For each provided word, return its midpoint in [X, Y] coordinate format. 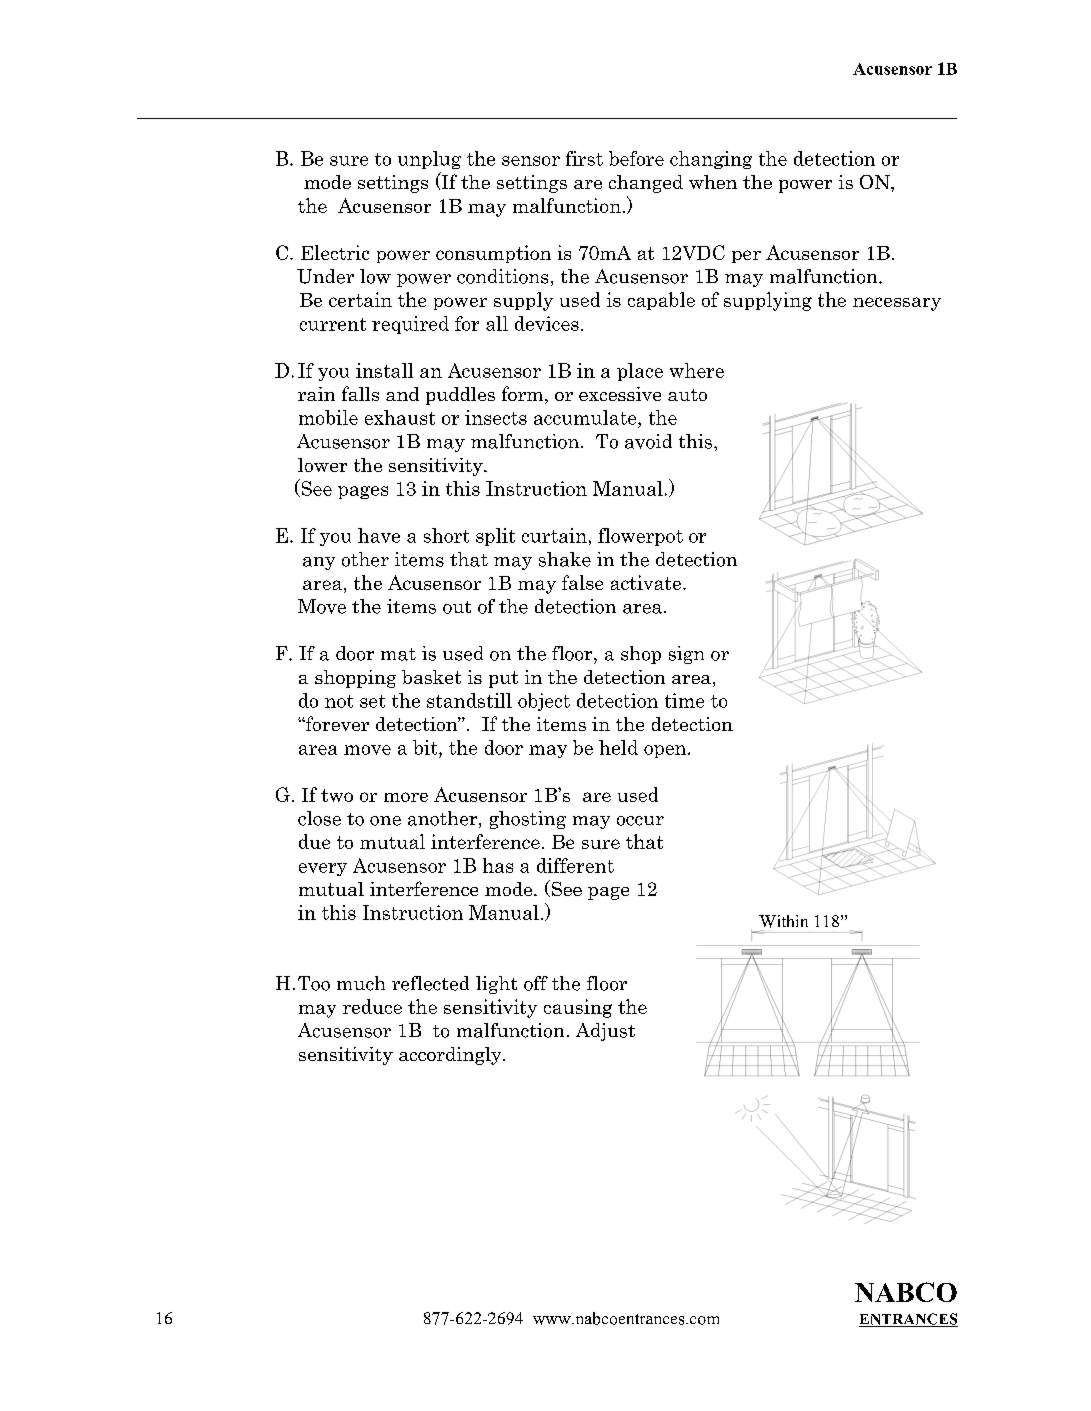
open [666, 751]
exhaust [400, 417]
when [713, 182]
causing [578, 1008]
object [544, 702]
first [584, 158]
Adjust [605, 1032]
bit [426, 747]
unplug [429, 160]
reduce [372, 1006]
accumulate [586, 417]
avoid [648, 441]
